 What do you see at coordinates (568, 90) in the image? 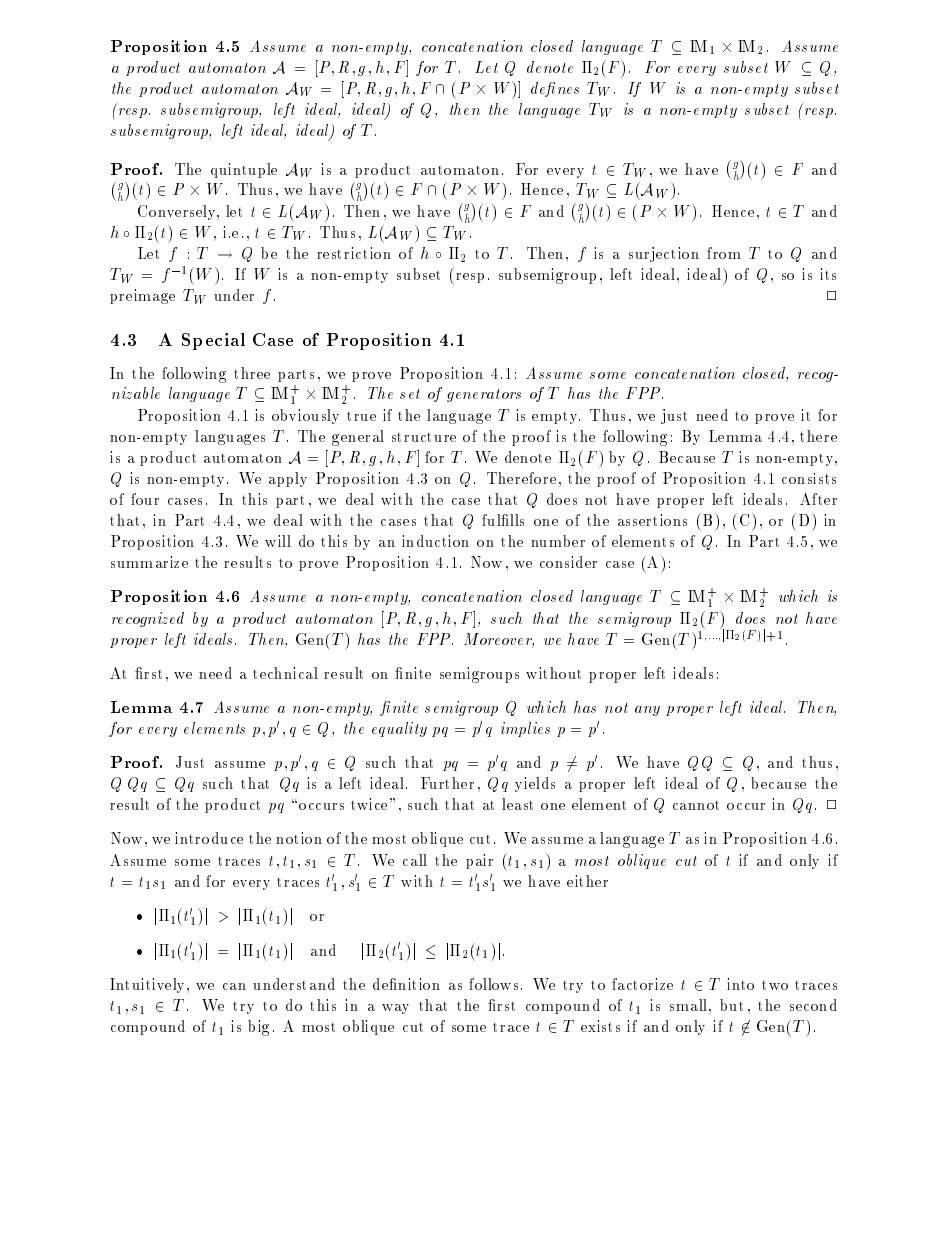
I see `nes` at bounding box center [568, 90].
